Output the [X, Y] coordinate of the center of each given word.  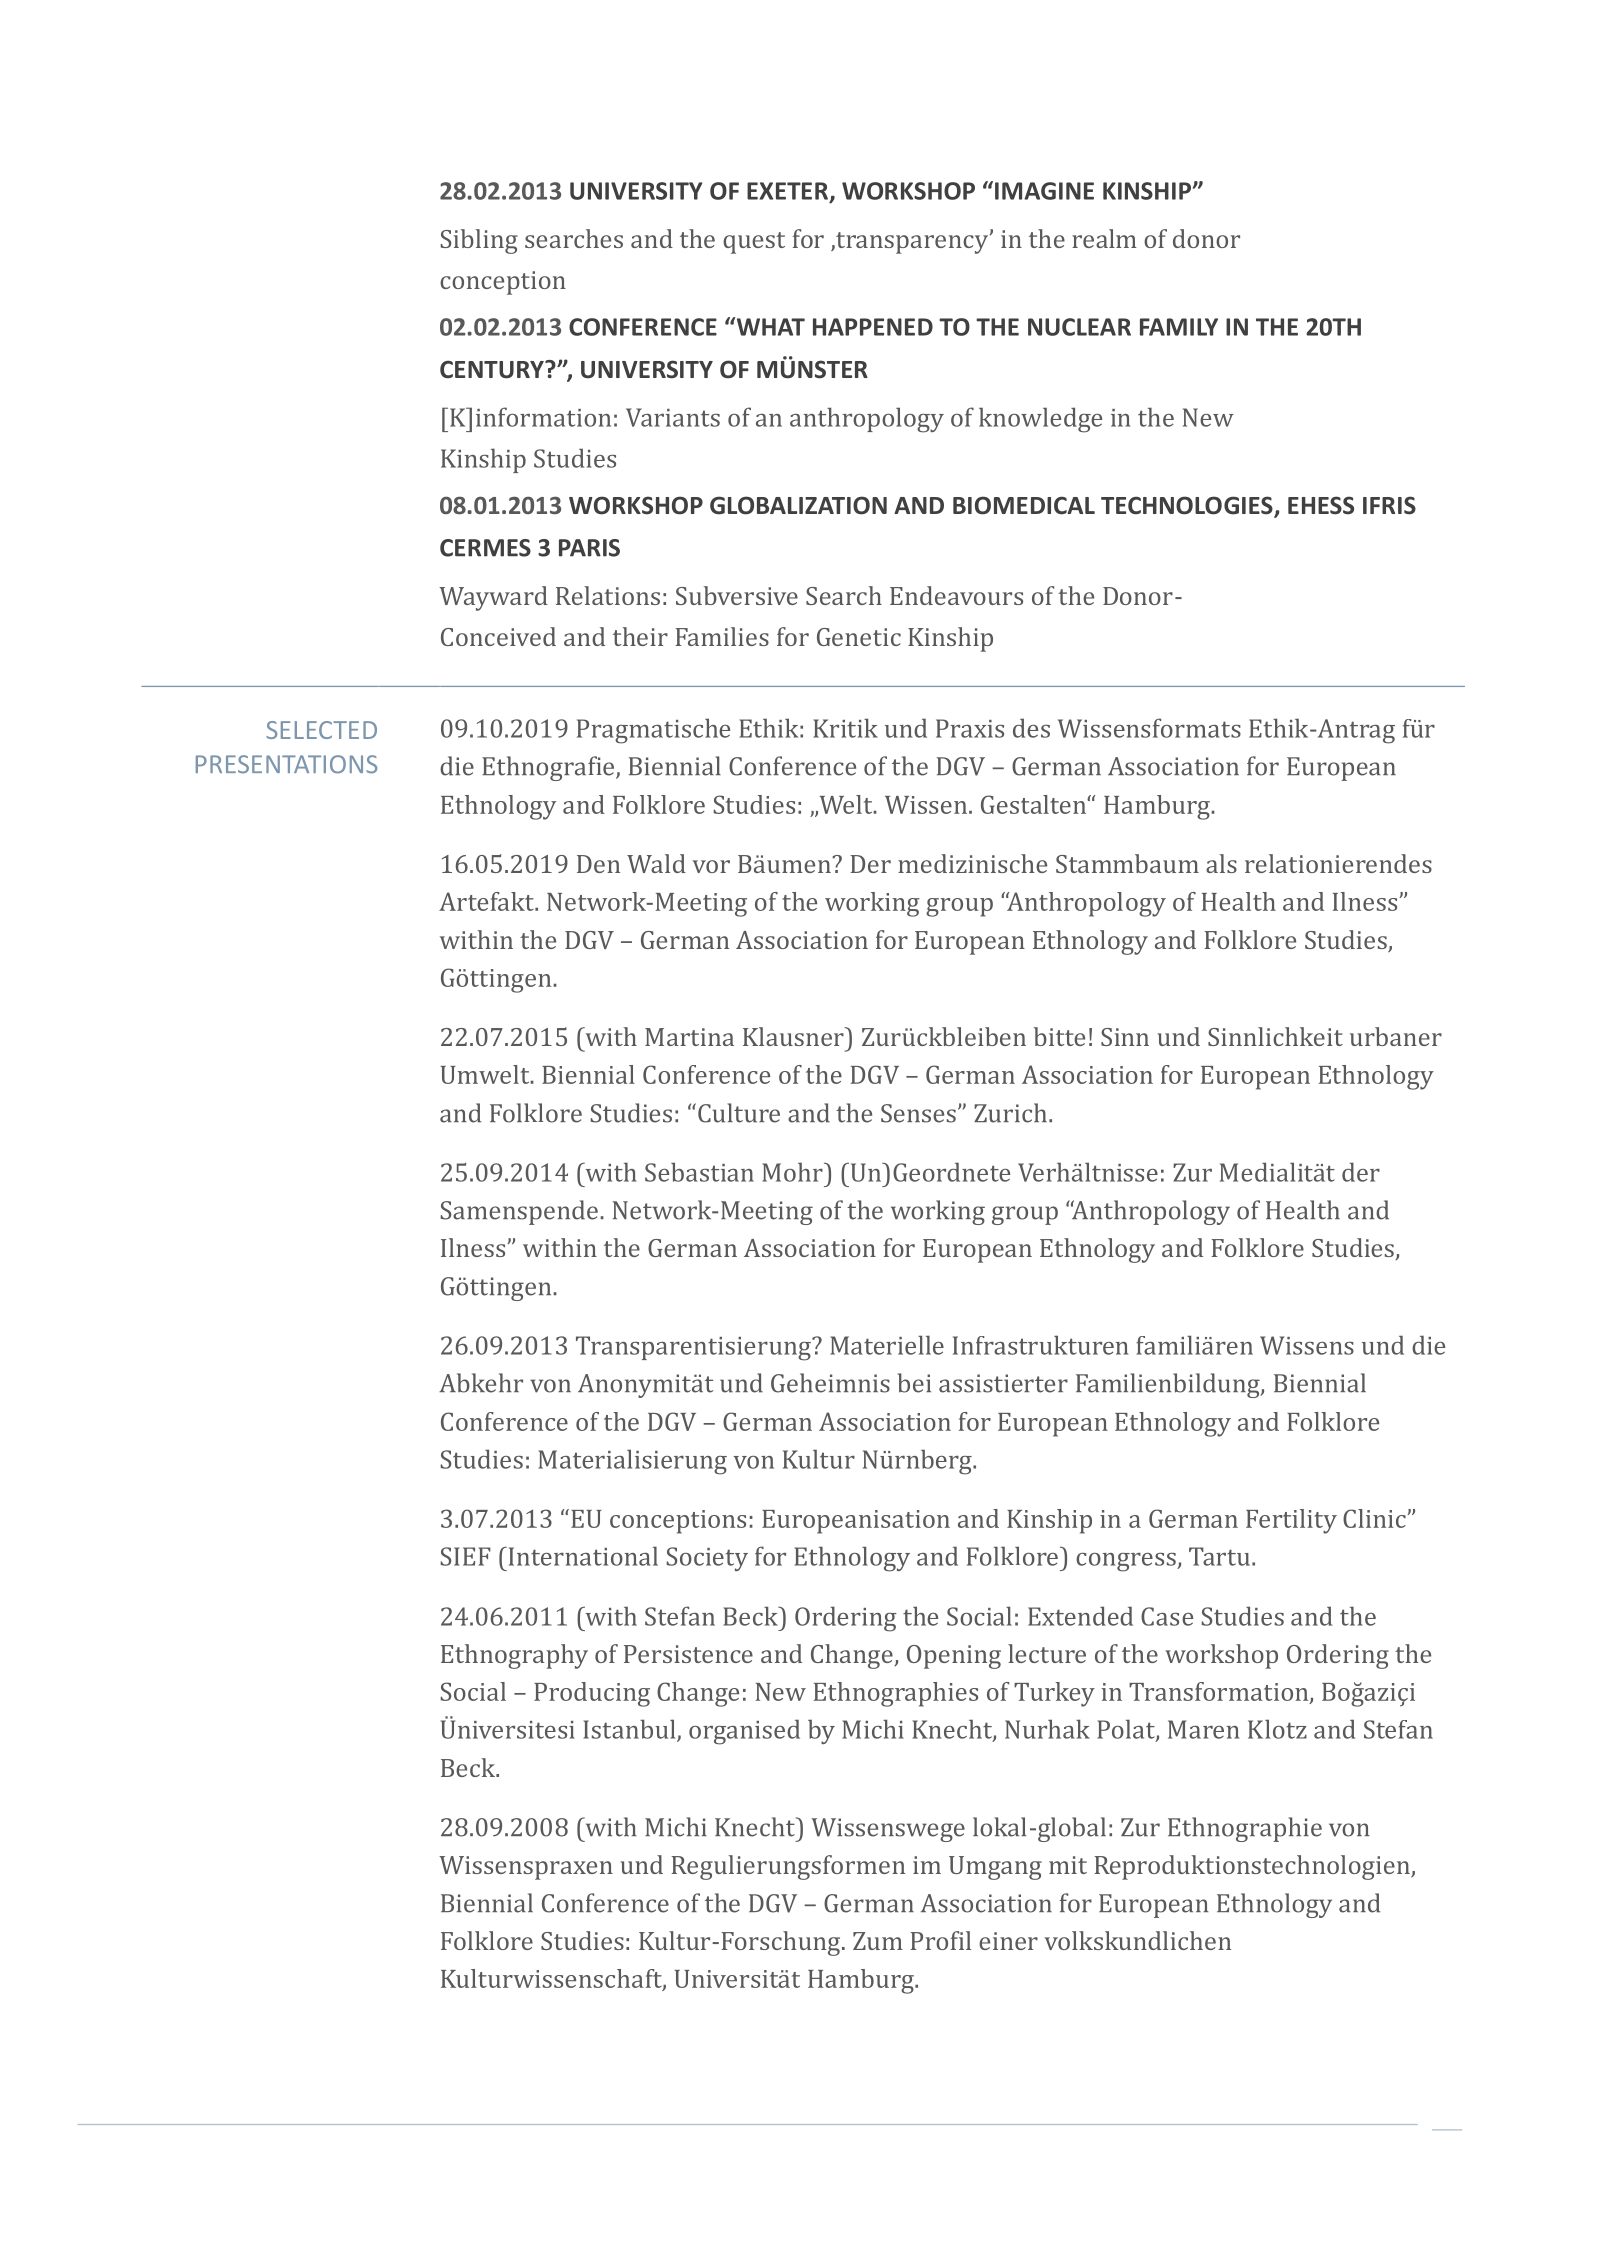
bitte [1059, 1036]
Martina [689, 1037]
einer [1008, 1941]
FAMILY [1179, 327]
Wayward [493, 598]
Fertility [1291, 1521]
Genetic [859, 637]
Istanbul [630, 1730]
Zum [878, 1941]
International [582, 1556]
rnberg [934, 1462]
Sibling [479, 241]
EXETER [789, 192]
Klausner [794, 1036]
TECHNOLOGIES [1188, 506]
